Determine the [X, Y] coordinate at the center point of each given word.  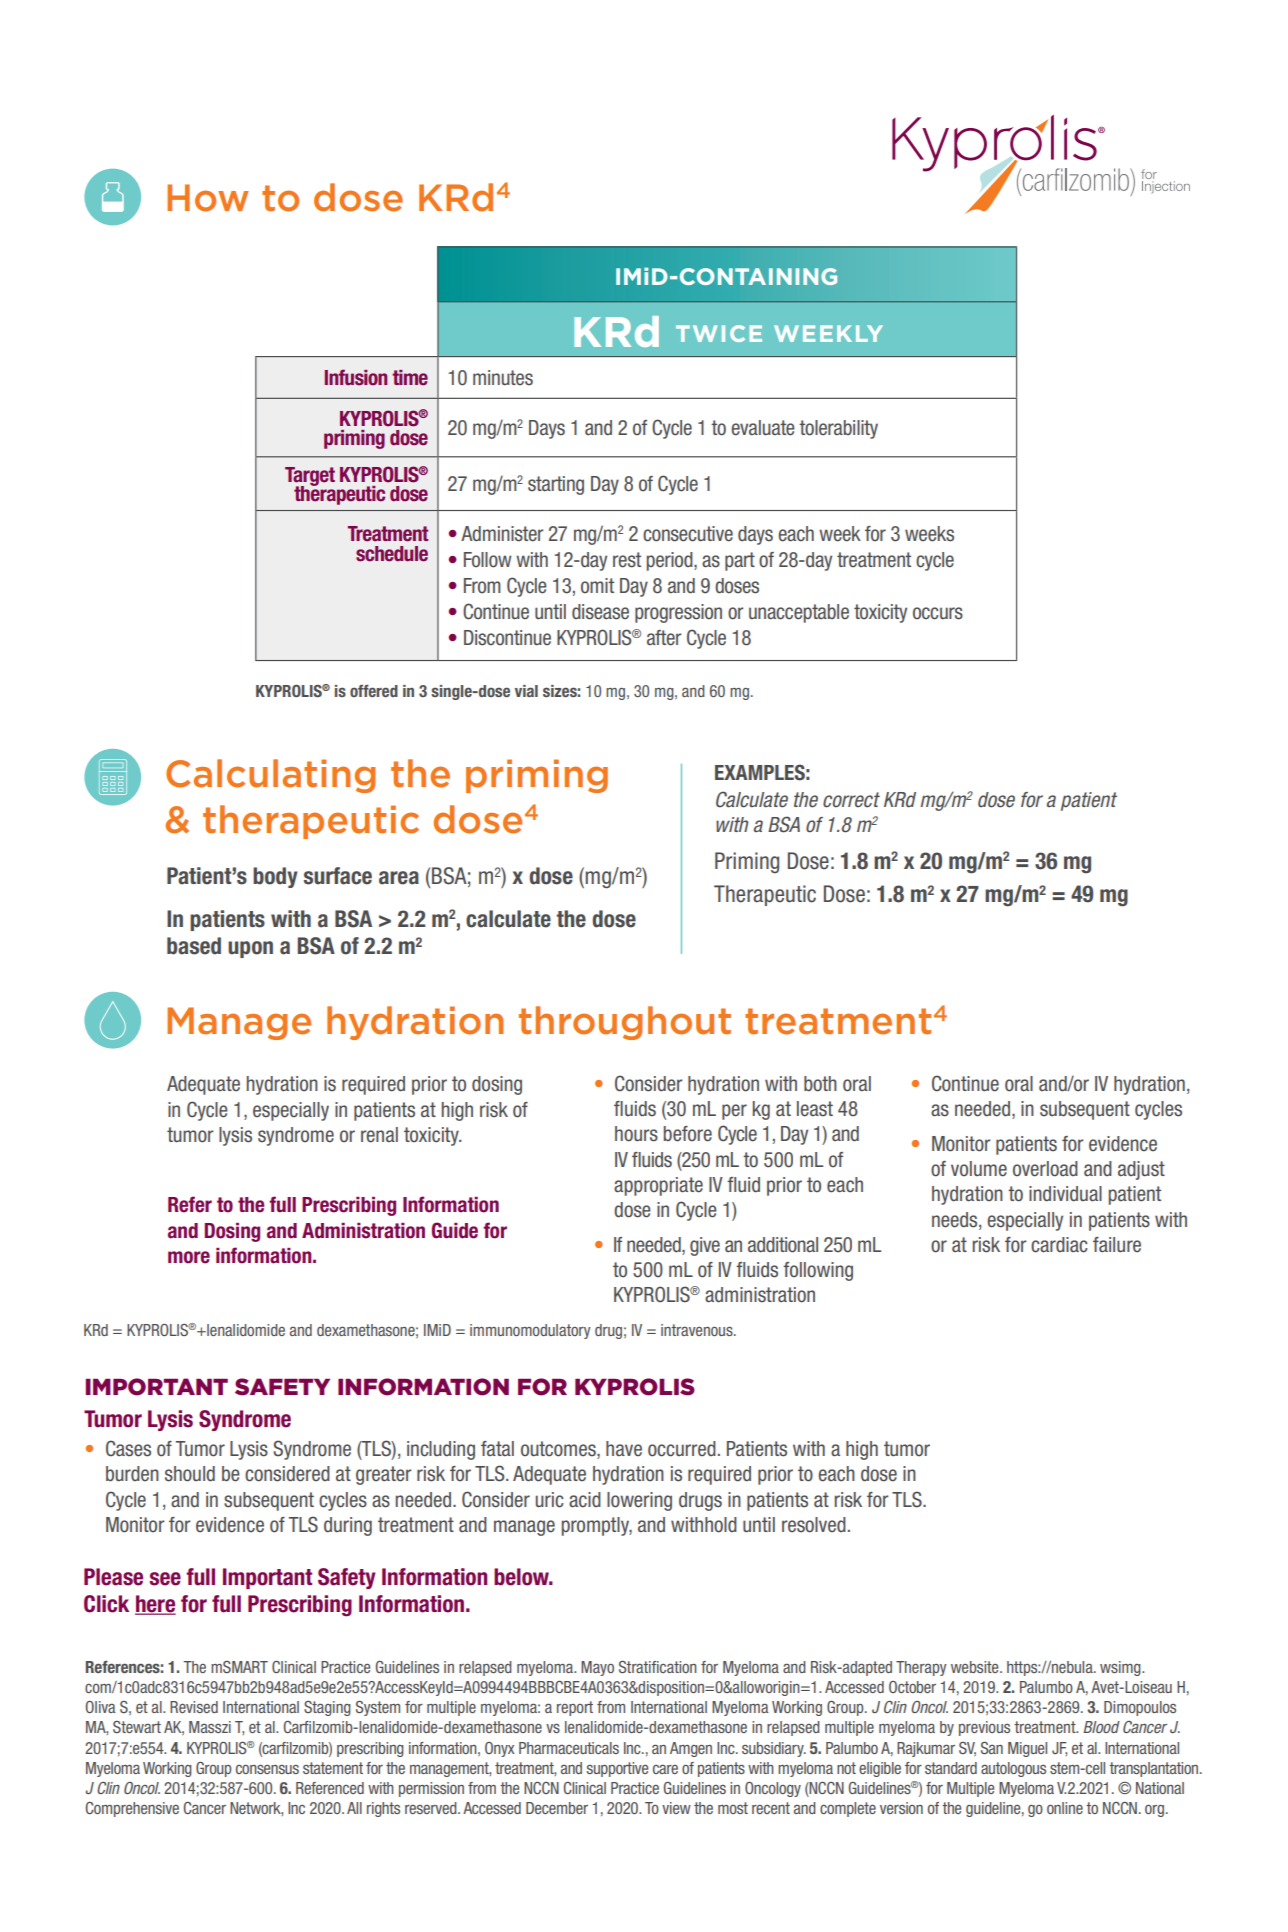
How [208, 198]
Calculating [270, 776]
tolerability [838, 429]
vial [526, 691]
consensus [267, 1769]
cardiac [1059, 1245]
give [705, 1246]
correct [851, 800]
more [189, 1257]
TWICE [719, 333]
